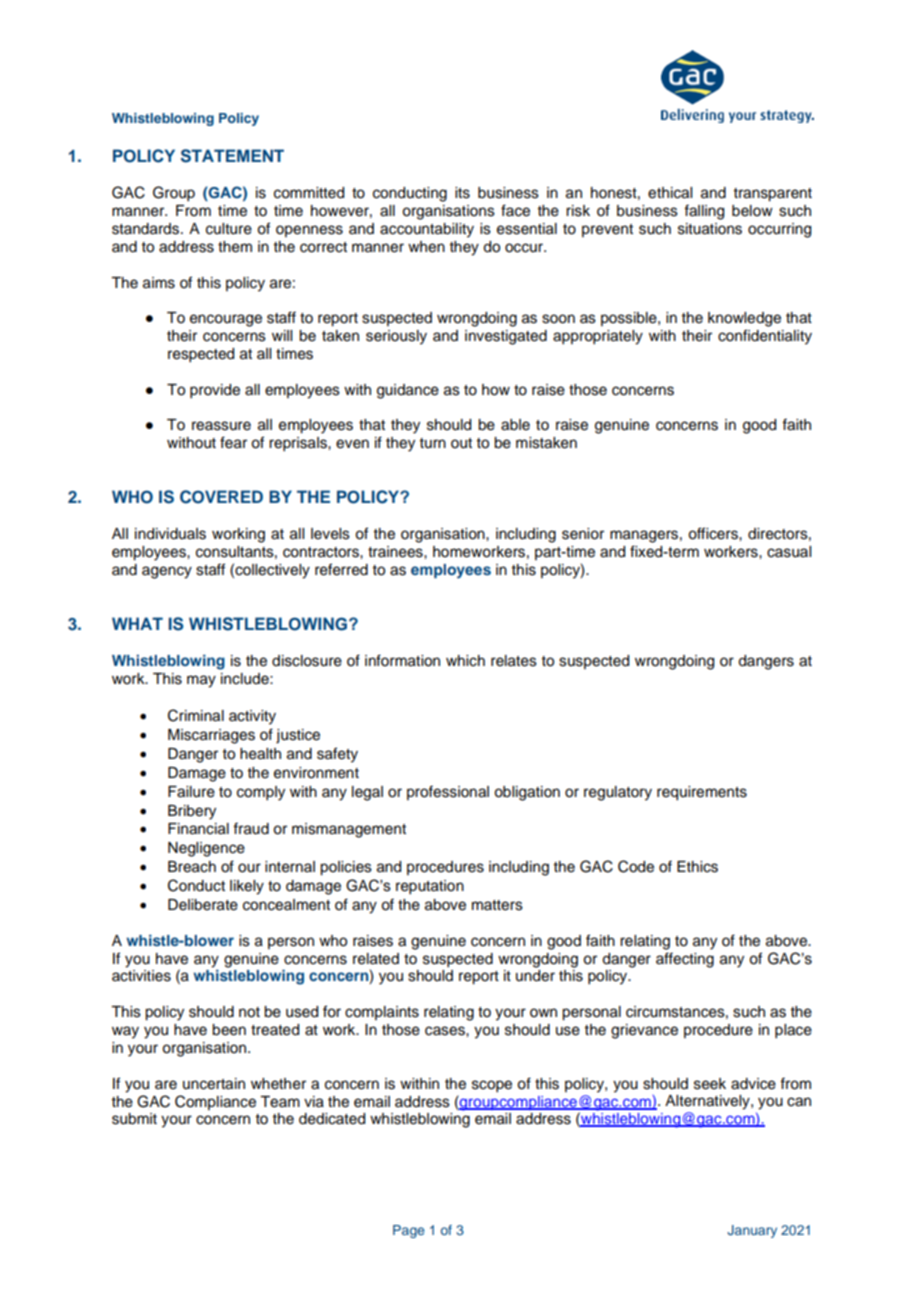  I want to click on submit, so click(134, 1119).
